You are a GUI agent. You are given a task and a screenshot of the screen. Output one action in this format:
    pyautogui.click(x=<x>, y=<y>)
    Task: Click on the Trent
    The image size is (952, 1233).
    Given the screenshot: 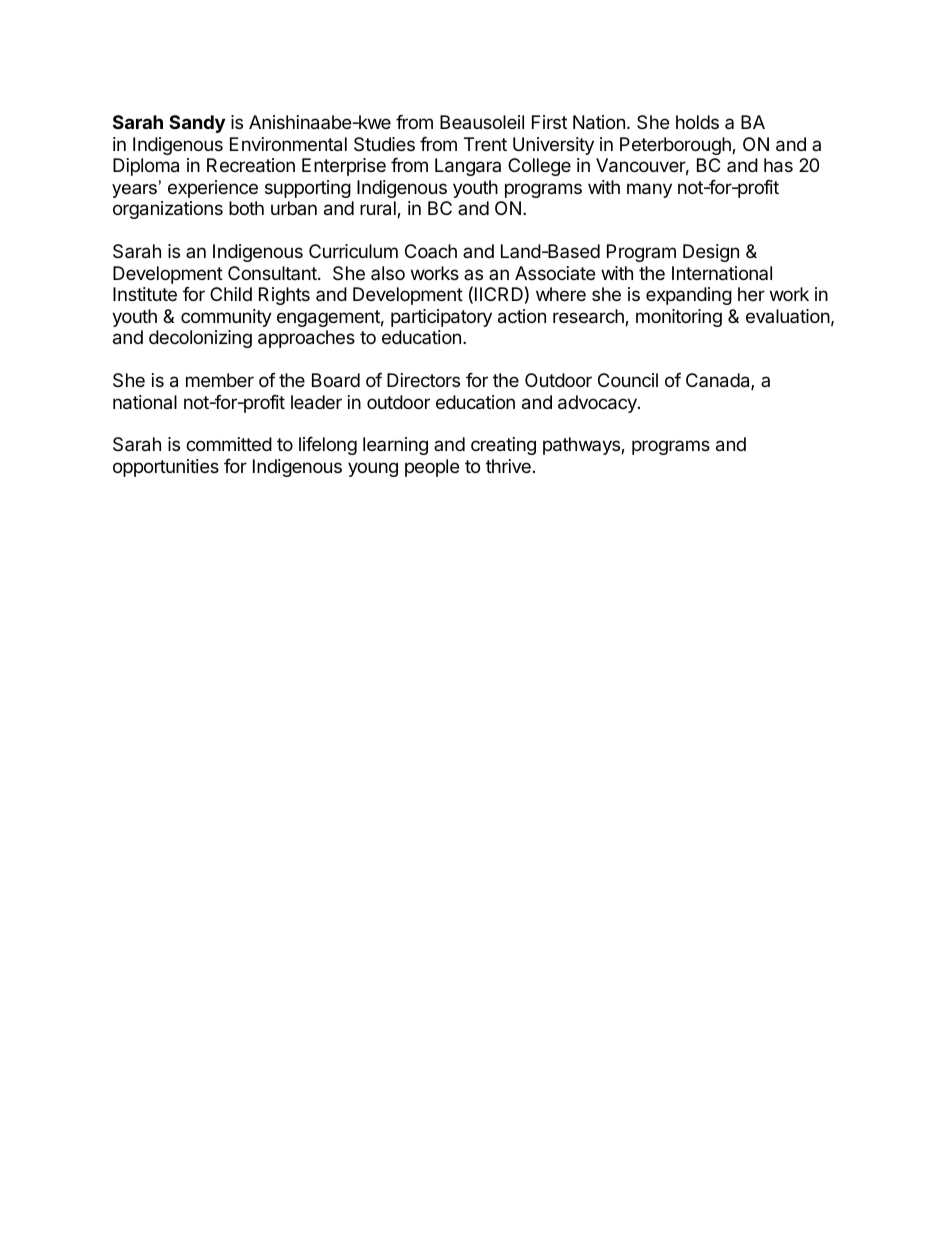 What is the action you would take?
    pyautogui.click(x=485, y=144)
